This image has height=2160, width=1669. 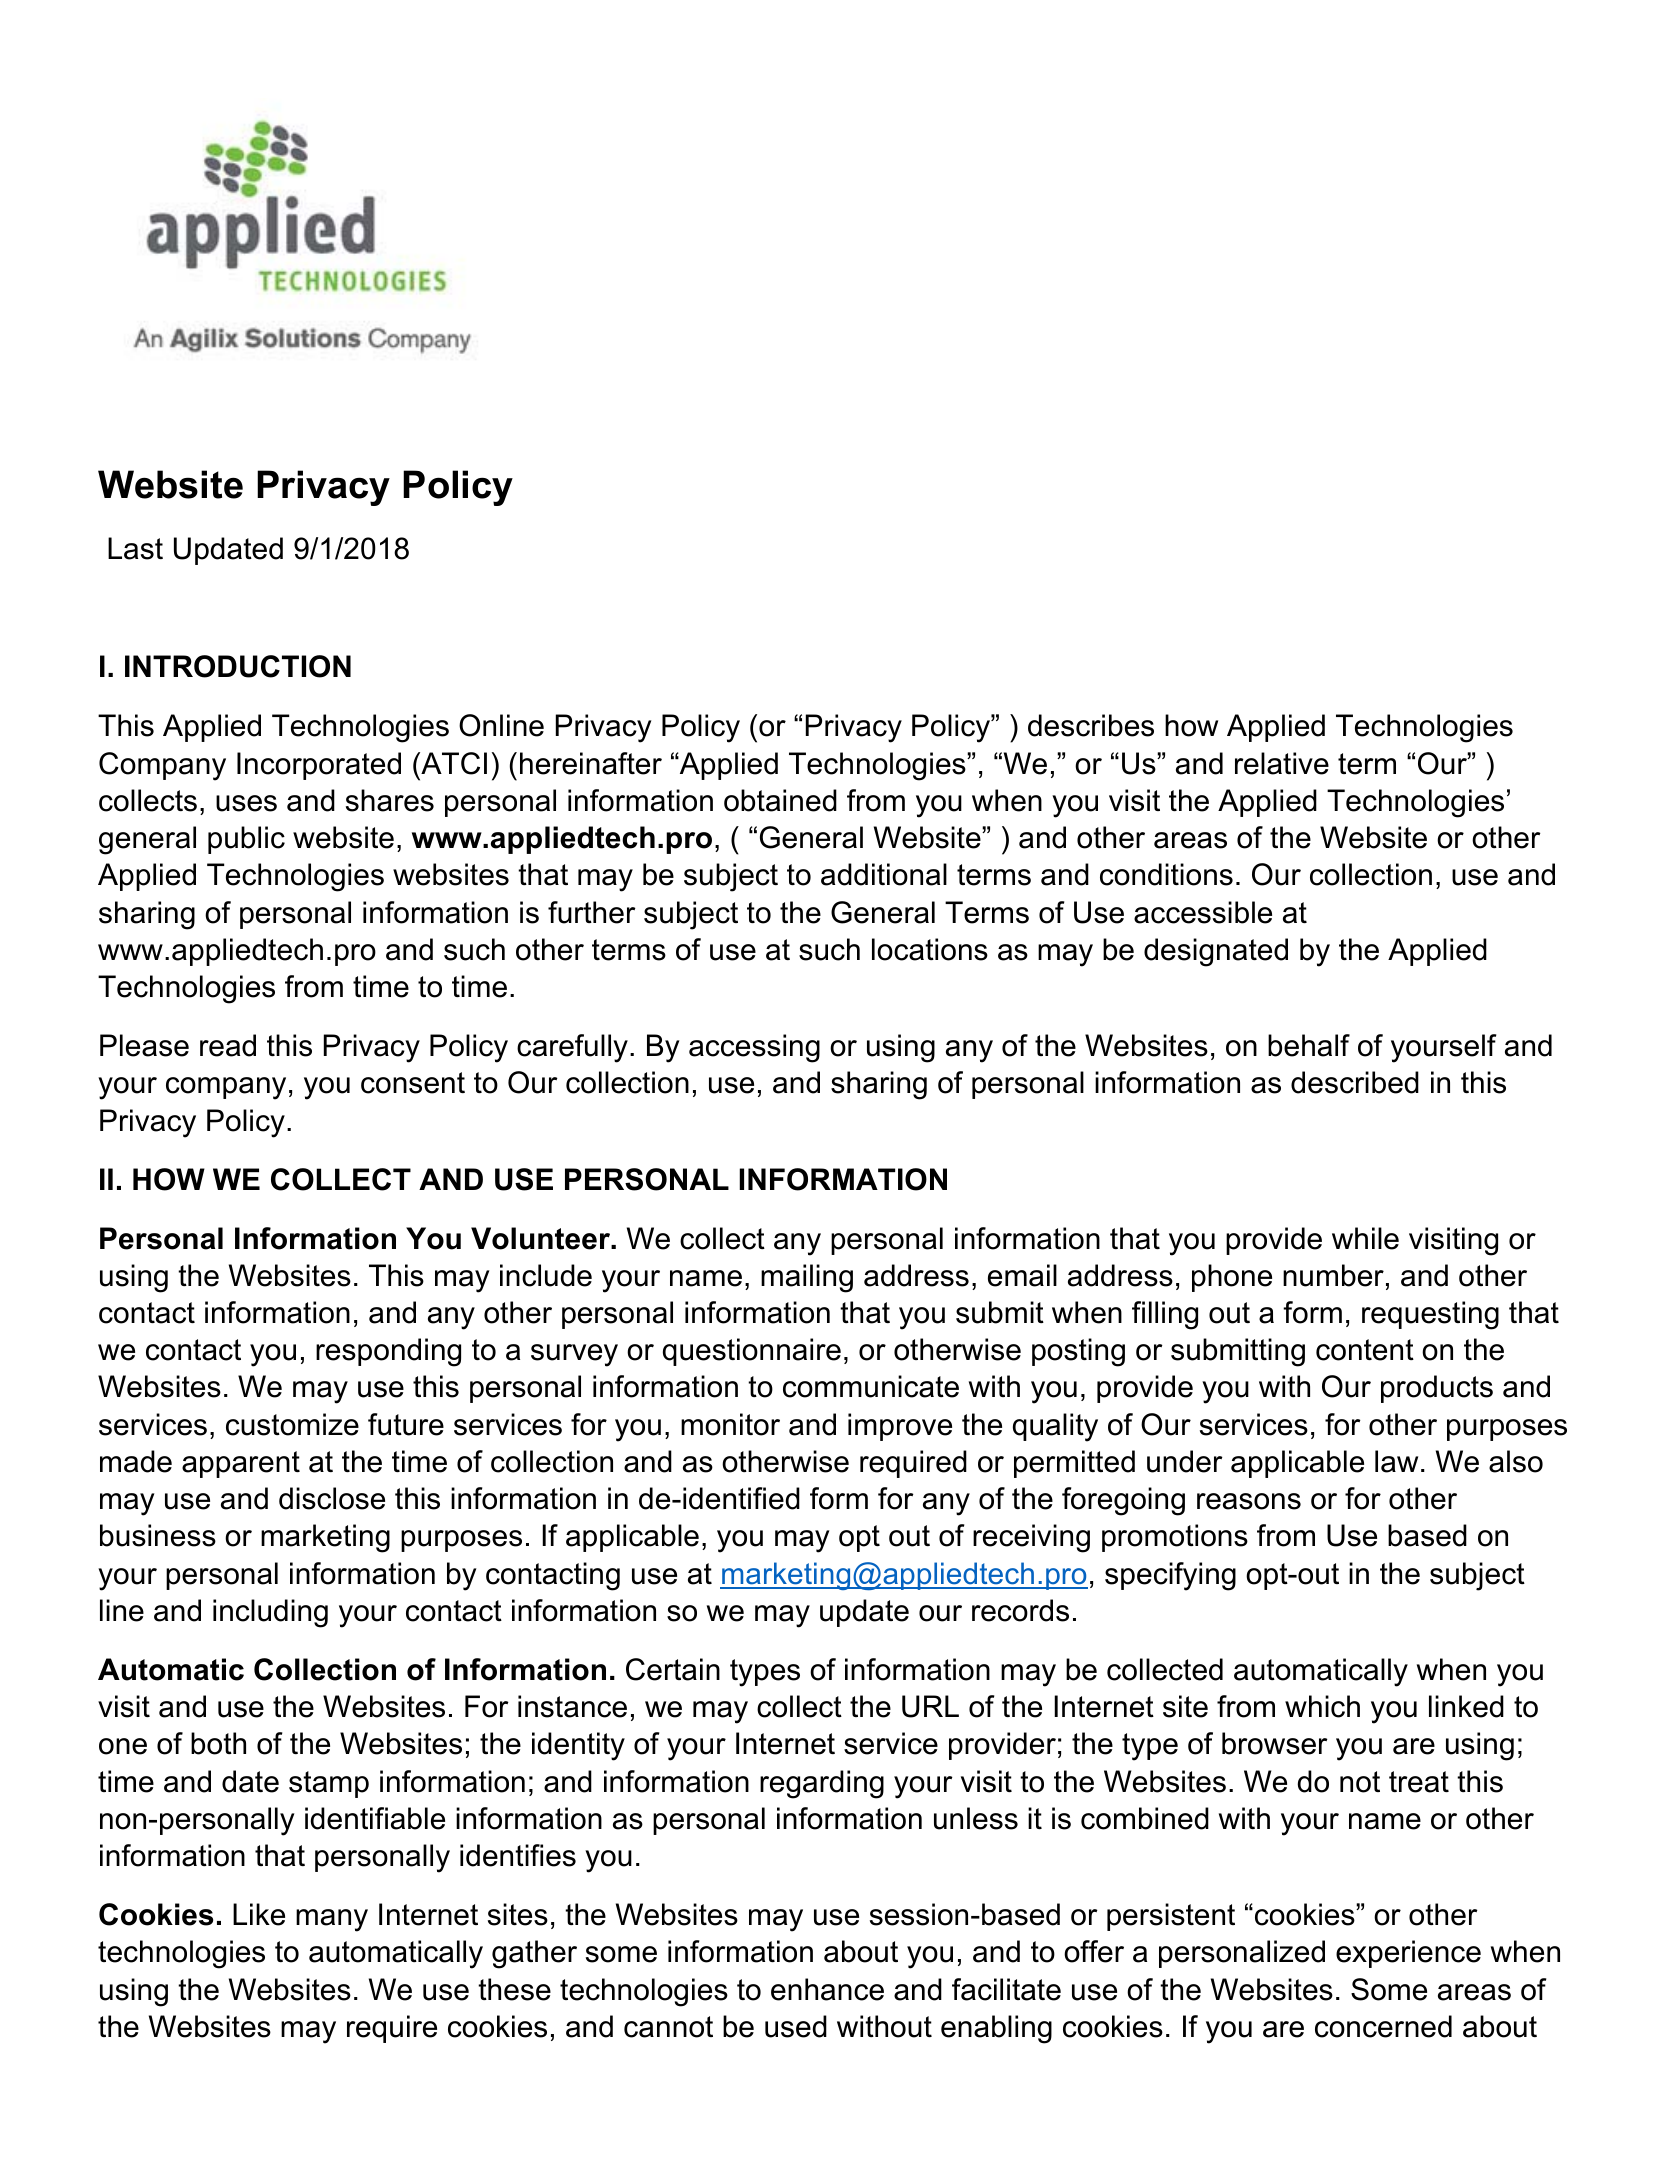 I want to click on relative, so click(x=1282, y=763).
